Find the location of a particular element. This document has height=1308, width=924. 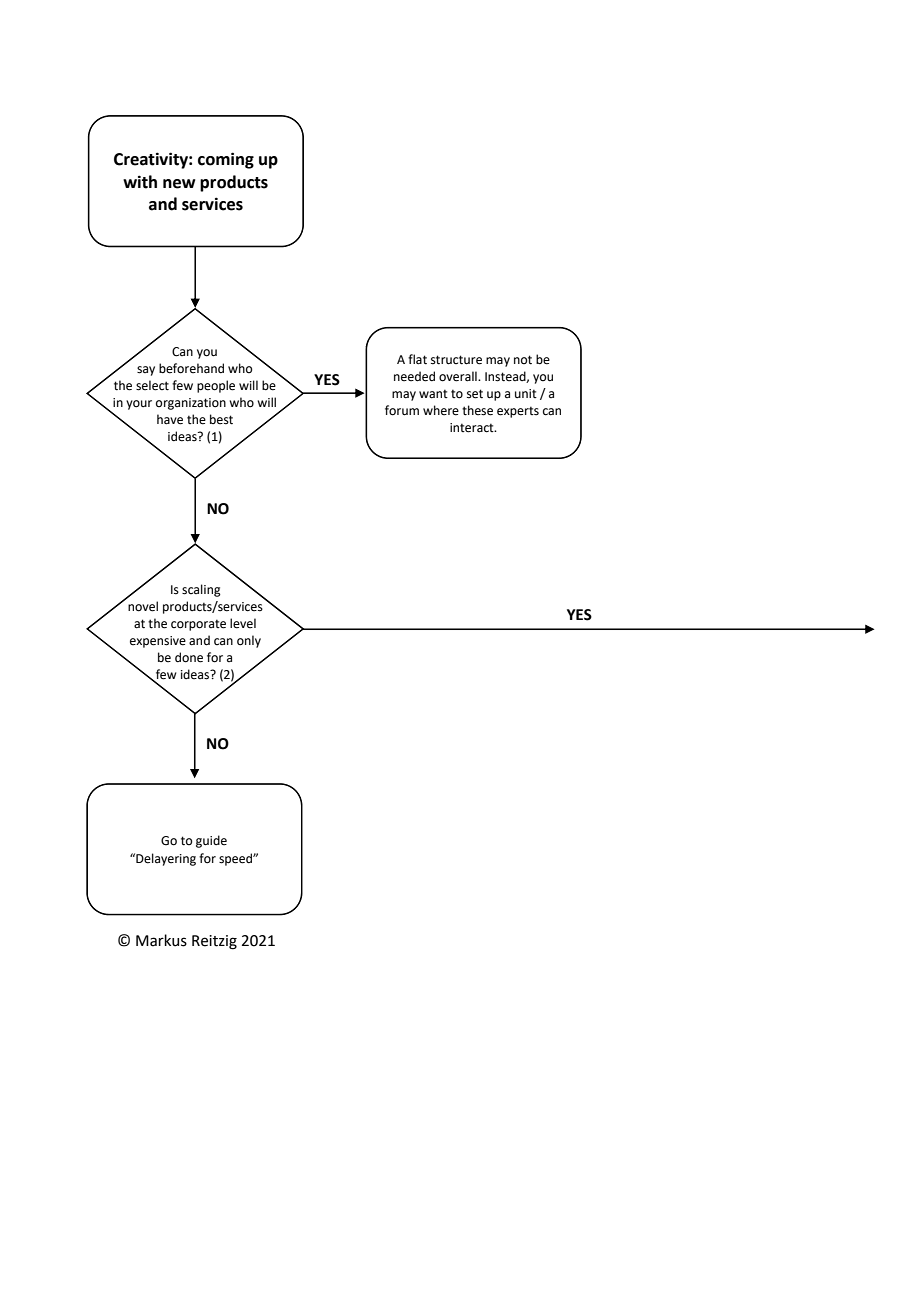

only is located at coordinates (249, 641).
